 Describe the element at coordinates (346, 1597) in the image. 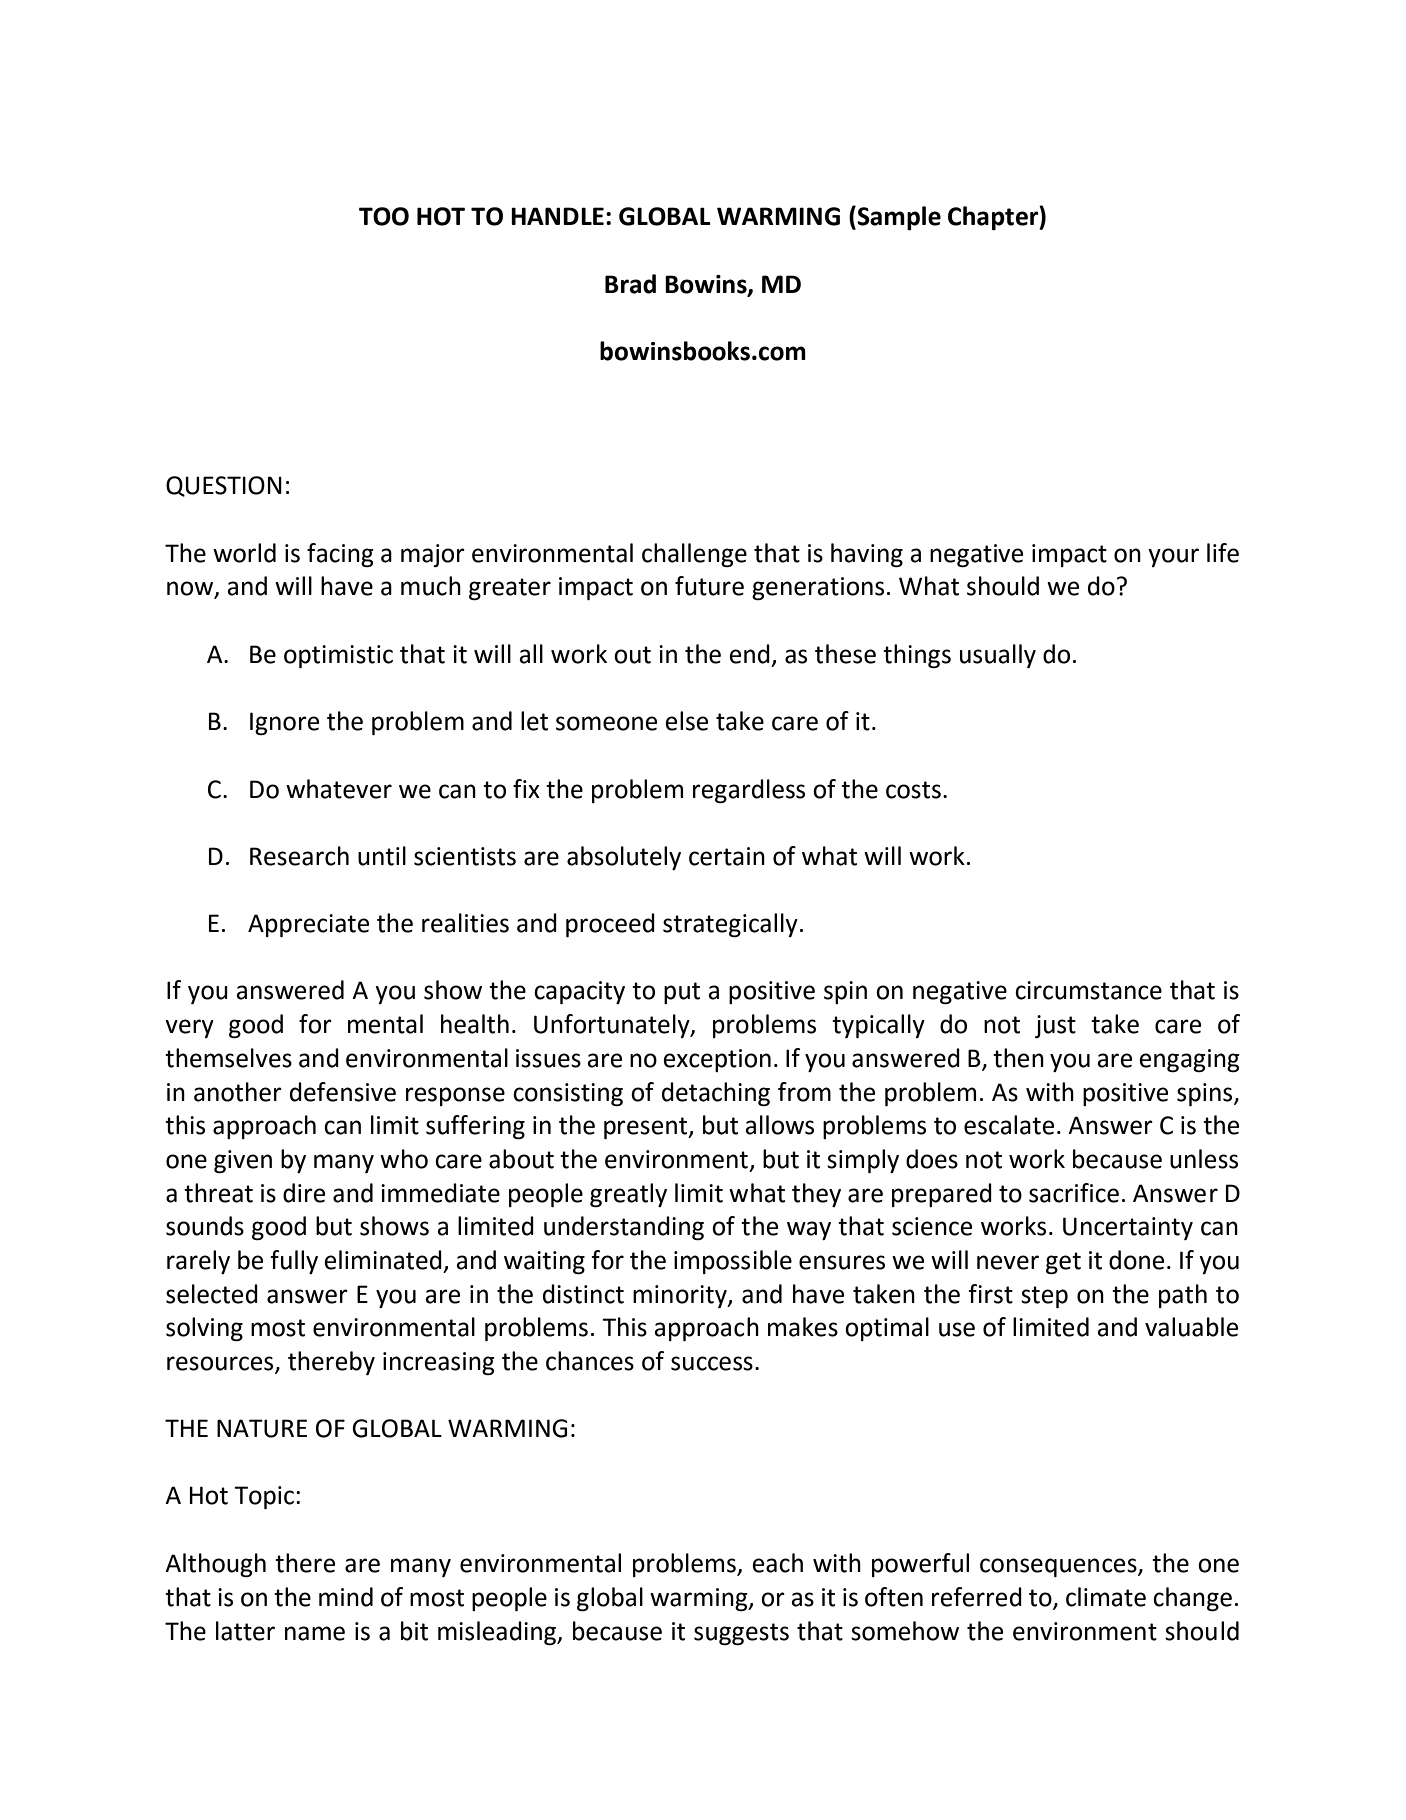

I see `mind` at that location.
